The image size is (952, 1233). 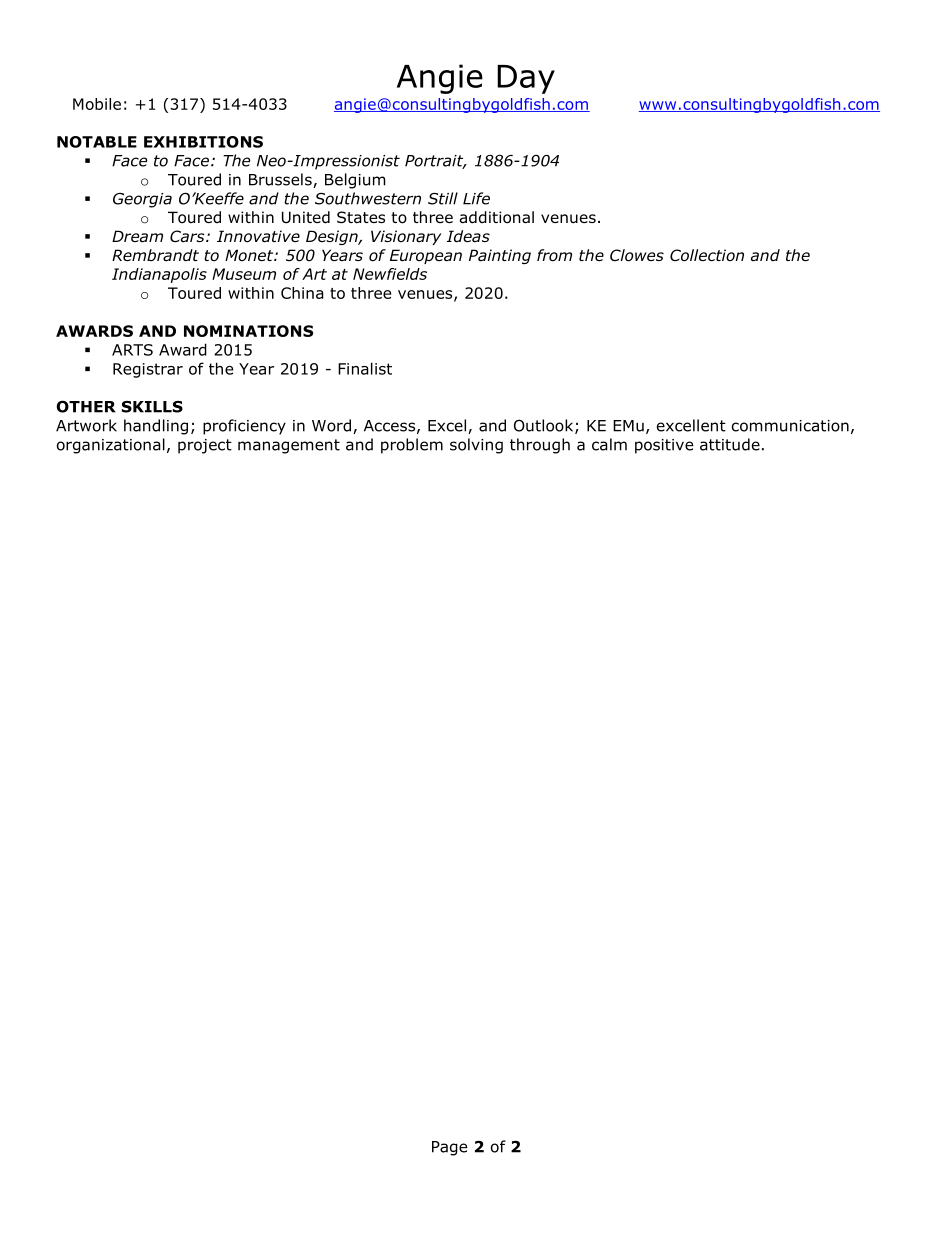 What do you see at coordinates (449, 1148) in the page?
I see `Page` at bounding box center [449, 1148].
